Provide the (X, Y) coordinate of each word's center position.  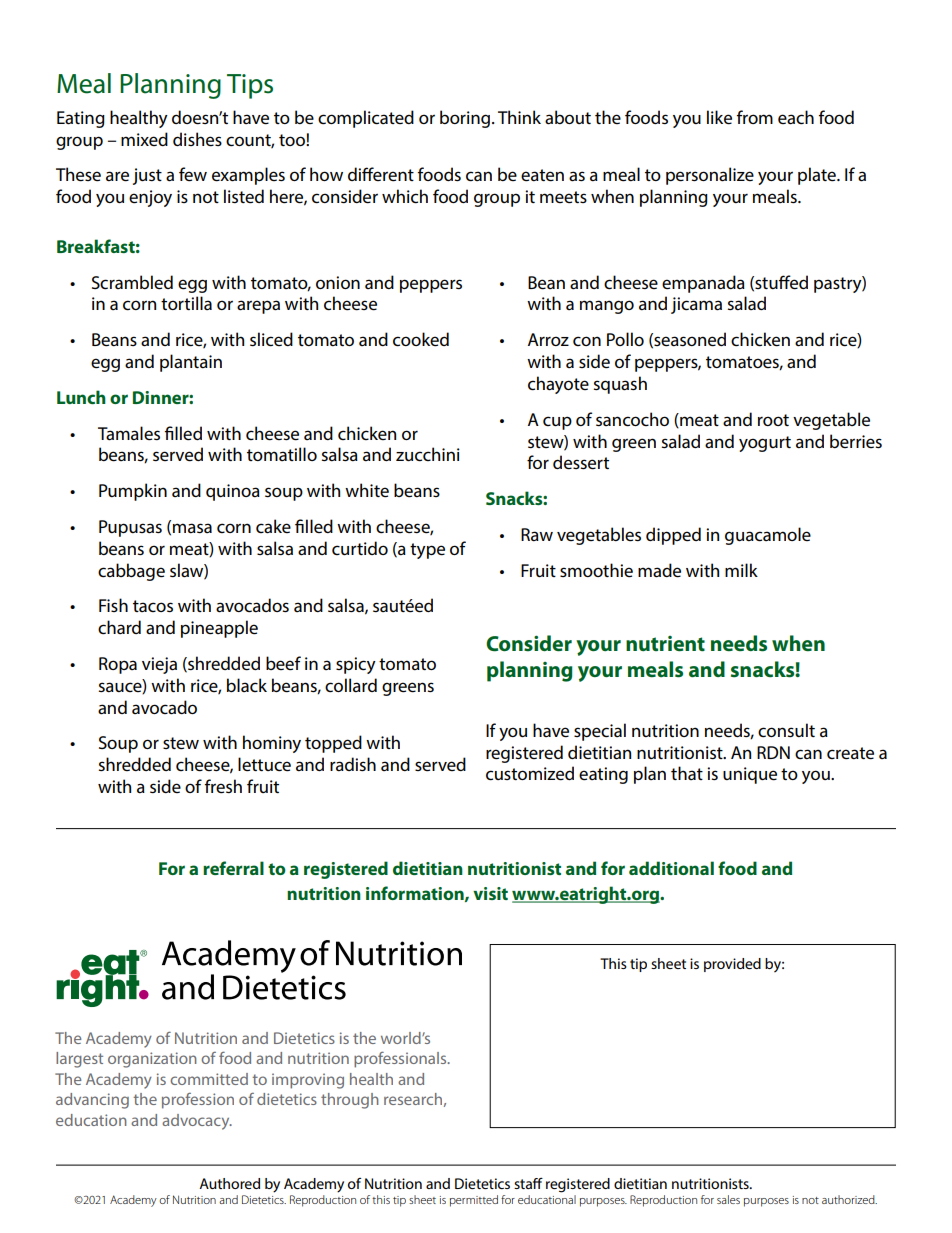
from (755, 117)
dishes (197, 139)
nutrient (665, 643)
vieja (159, 665)
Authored (229, 1183)
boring (465, 119)
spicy (356, 665)
